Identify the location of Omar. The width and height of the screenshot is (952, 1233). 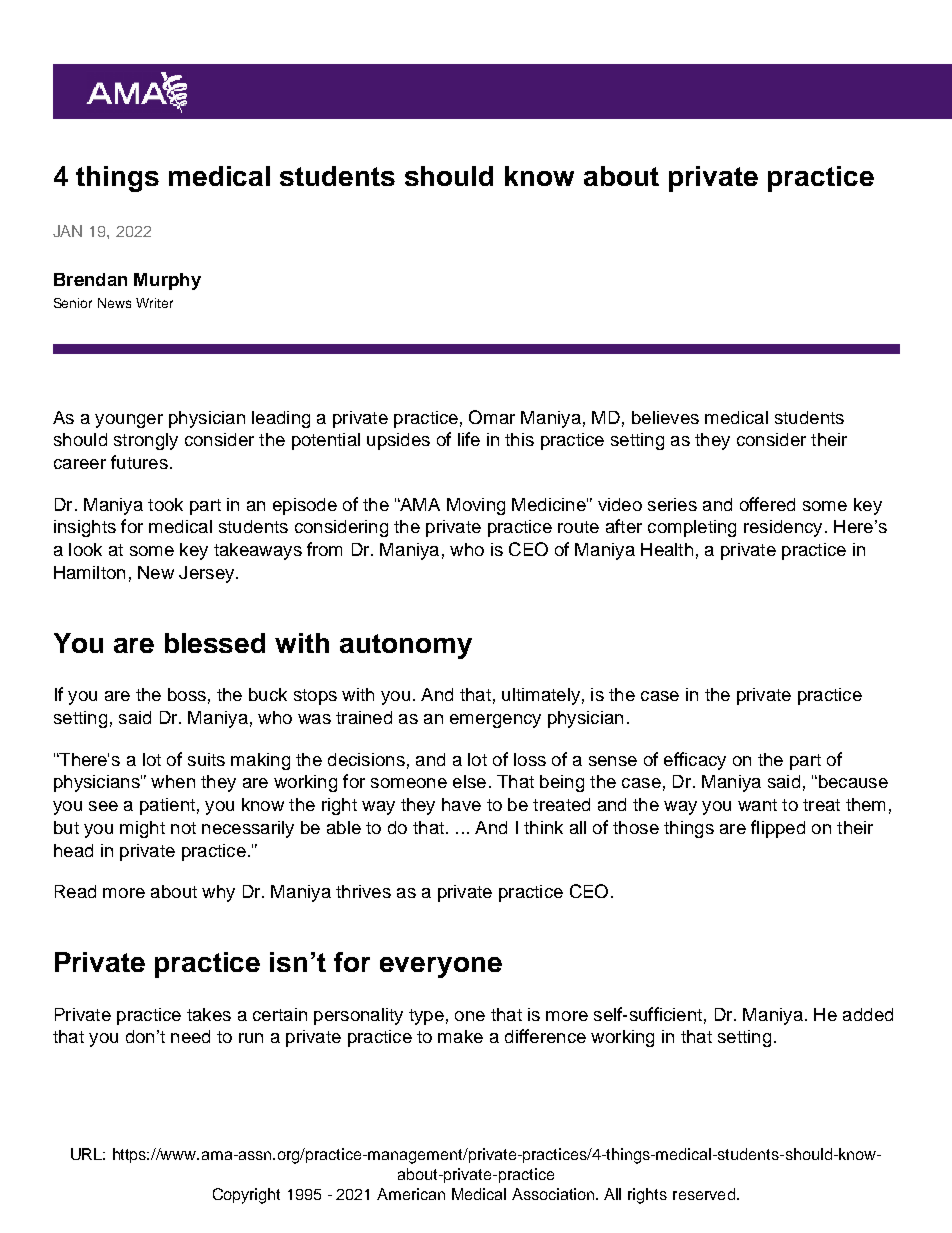
(492, 417).
